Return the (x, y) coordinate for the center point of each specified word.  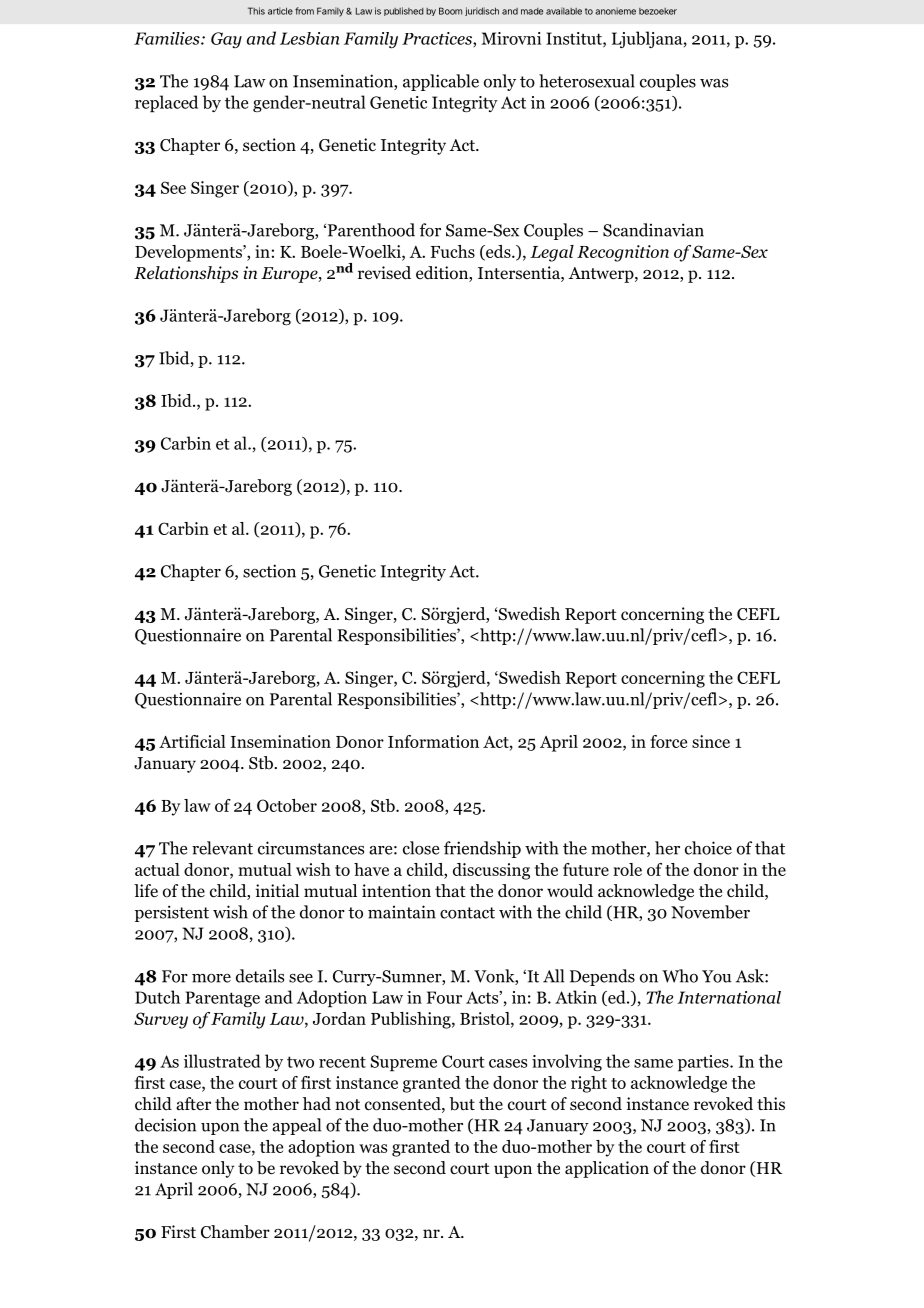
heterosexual (587, 81)
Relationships (186, 274)
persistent (172, 913)
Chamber (235, 1232)
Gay (226, 40)
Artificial (192, 741)
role (627, 869)
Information (433, 741)
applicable (441, 82)
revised (384, 273)
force (668, 741)
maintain (402, 912)
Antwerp (602, 275)
